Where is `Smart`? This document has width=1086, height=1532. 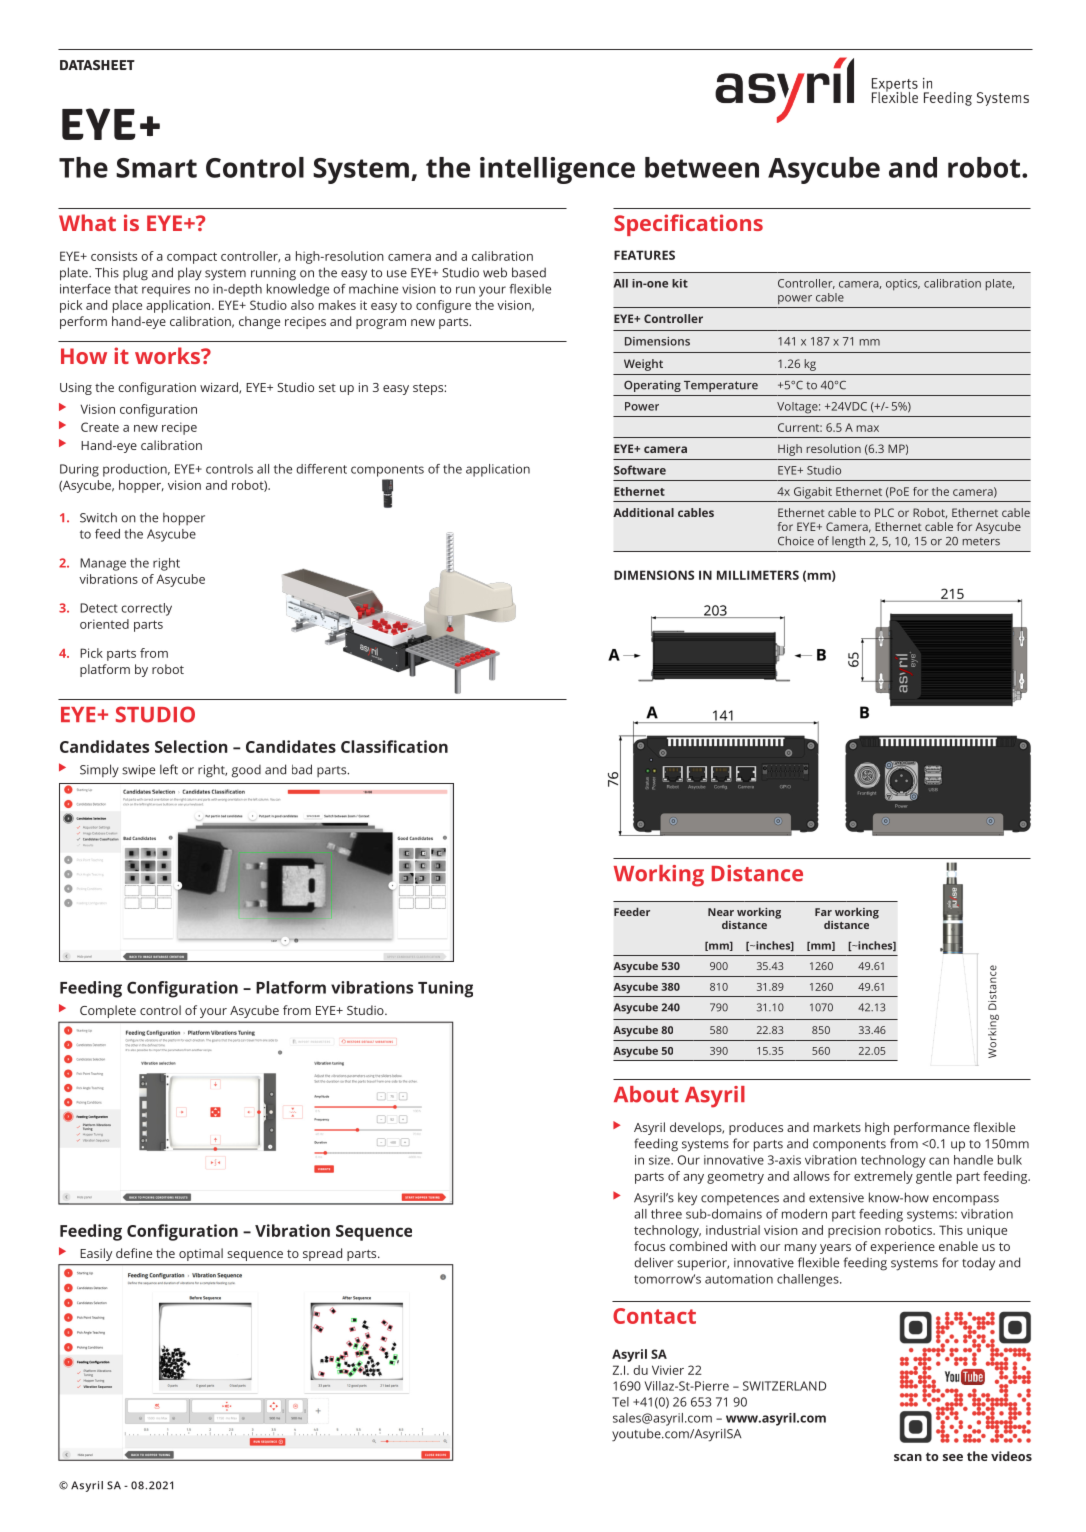
Smart is located at coordinates (156, 168).
